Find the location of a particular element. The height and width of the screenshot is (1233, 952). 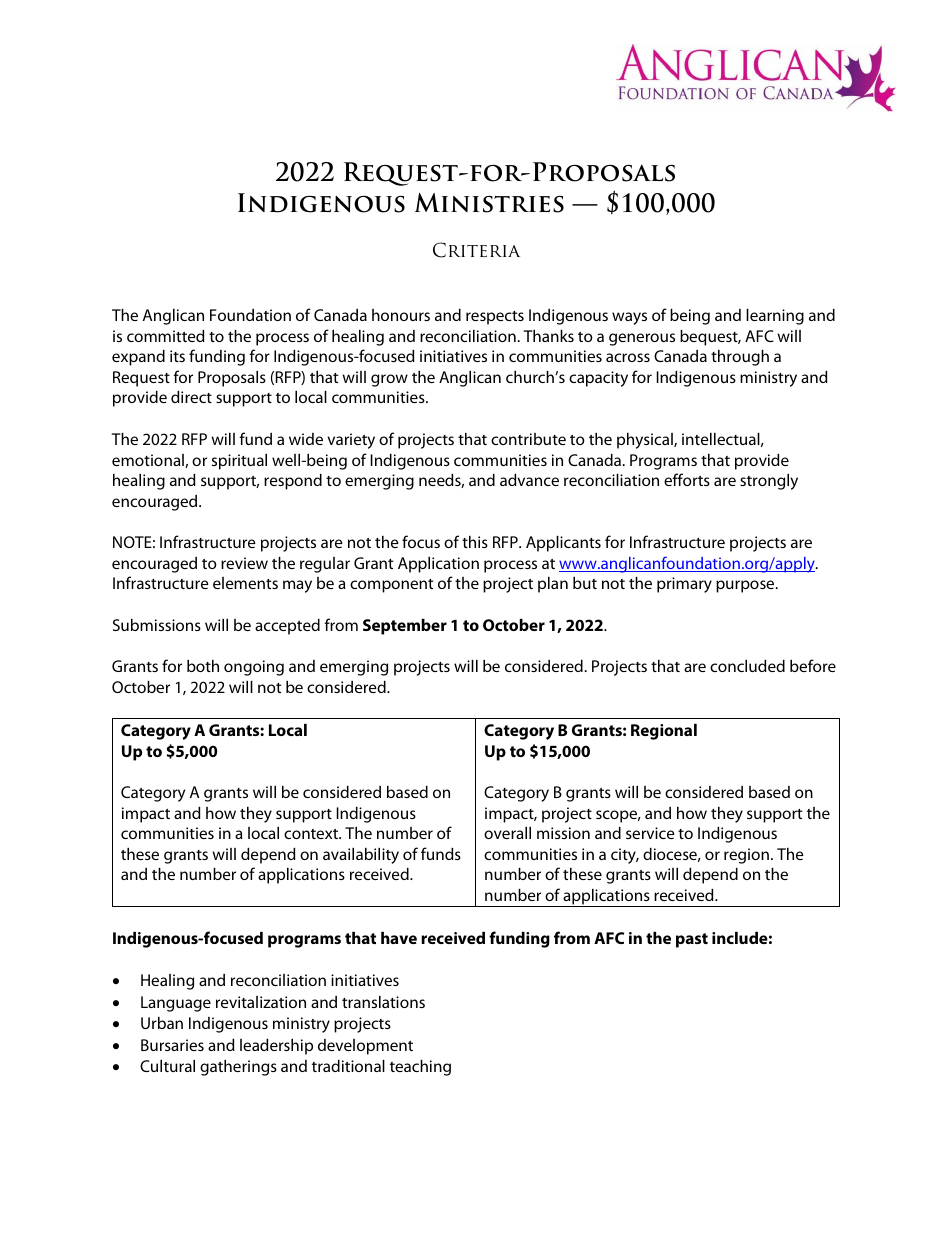

learning is located at coordinates (775, 317).
